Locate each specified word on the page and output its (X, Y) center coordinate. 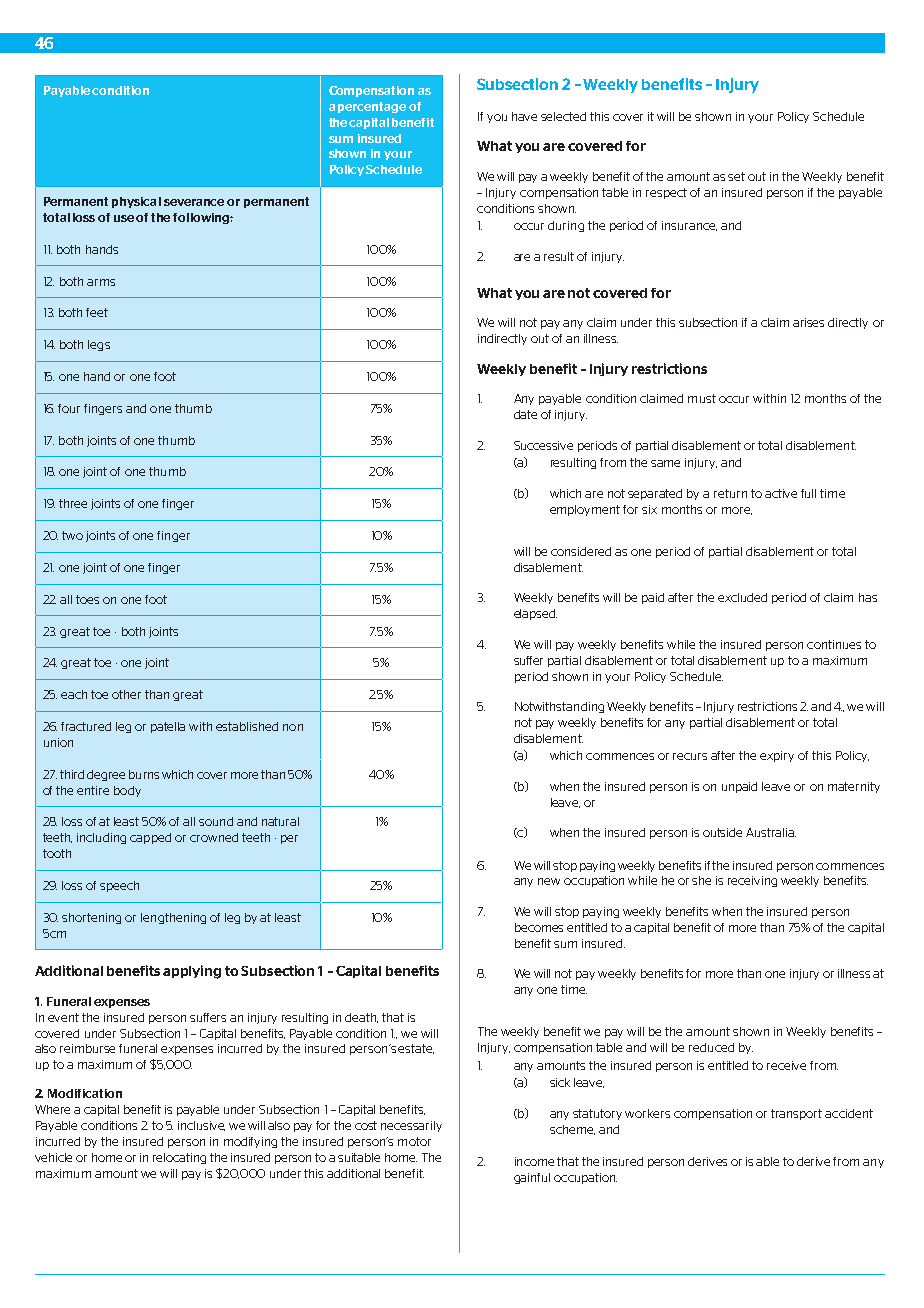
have (524, 116)
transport (796, 1114)
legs (99, 345)
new (549, 881)
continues (834, 644)
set (736, 176)
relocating (179, 1158)
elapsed (535, 614)
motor (414, 1141)
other (126, 694)
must (702, 398)
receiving (752, 881)
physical (136, 202)
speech (119, 886)
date (525, 414)
